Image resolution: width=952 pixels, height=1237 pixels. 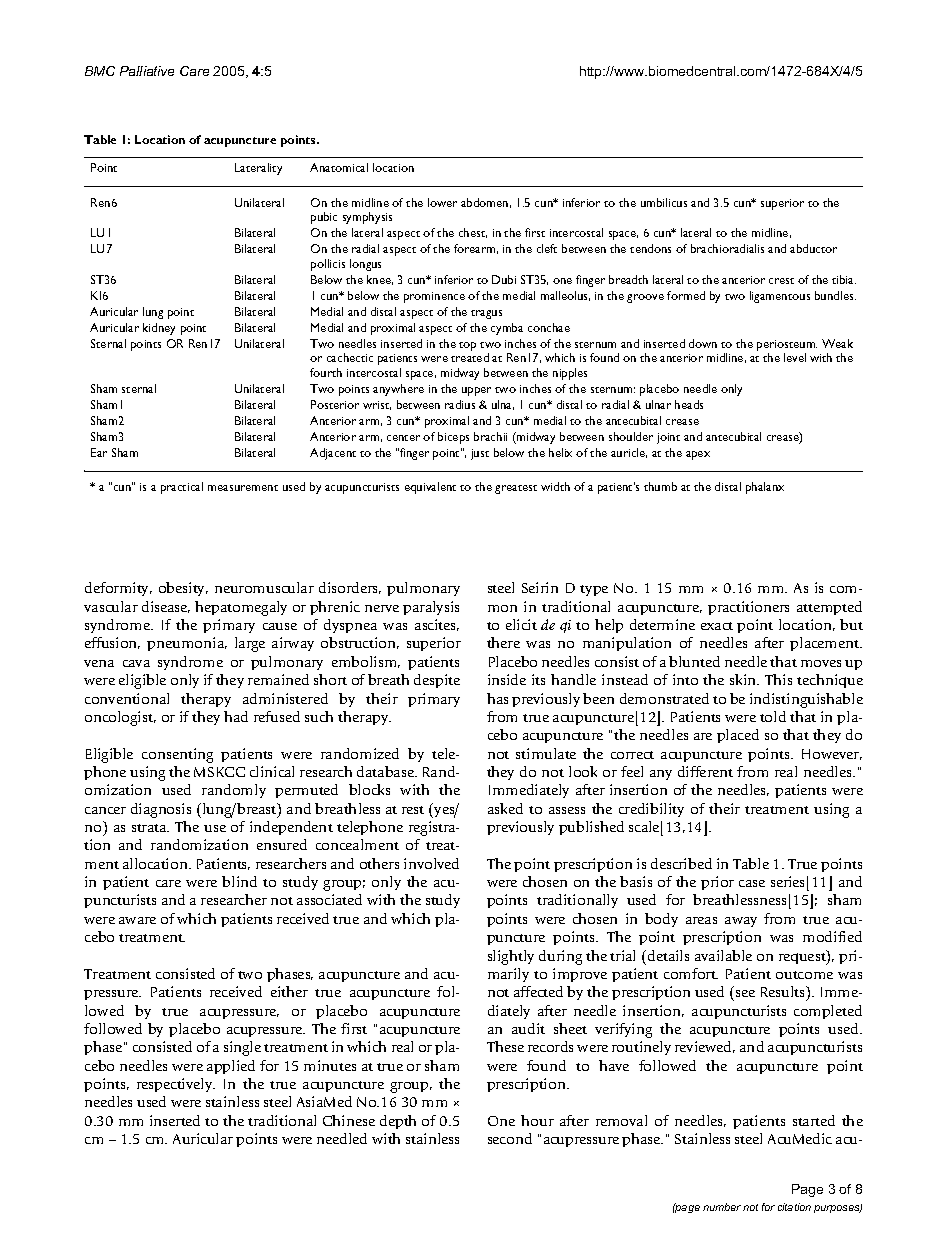 What do you see at coordinates (664, 202) in the screenshot?
I see `umbilicus` at bounding box center [664, 202].
